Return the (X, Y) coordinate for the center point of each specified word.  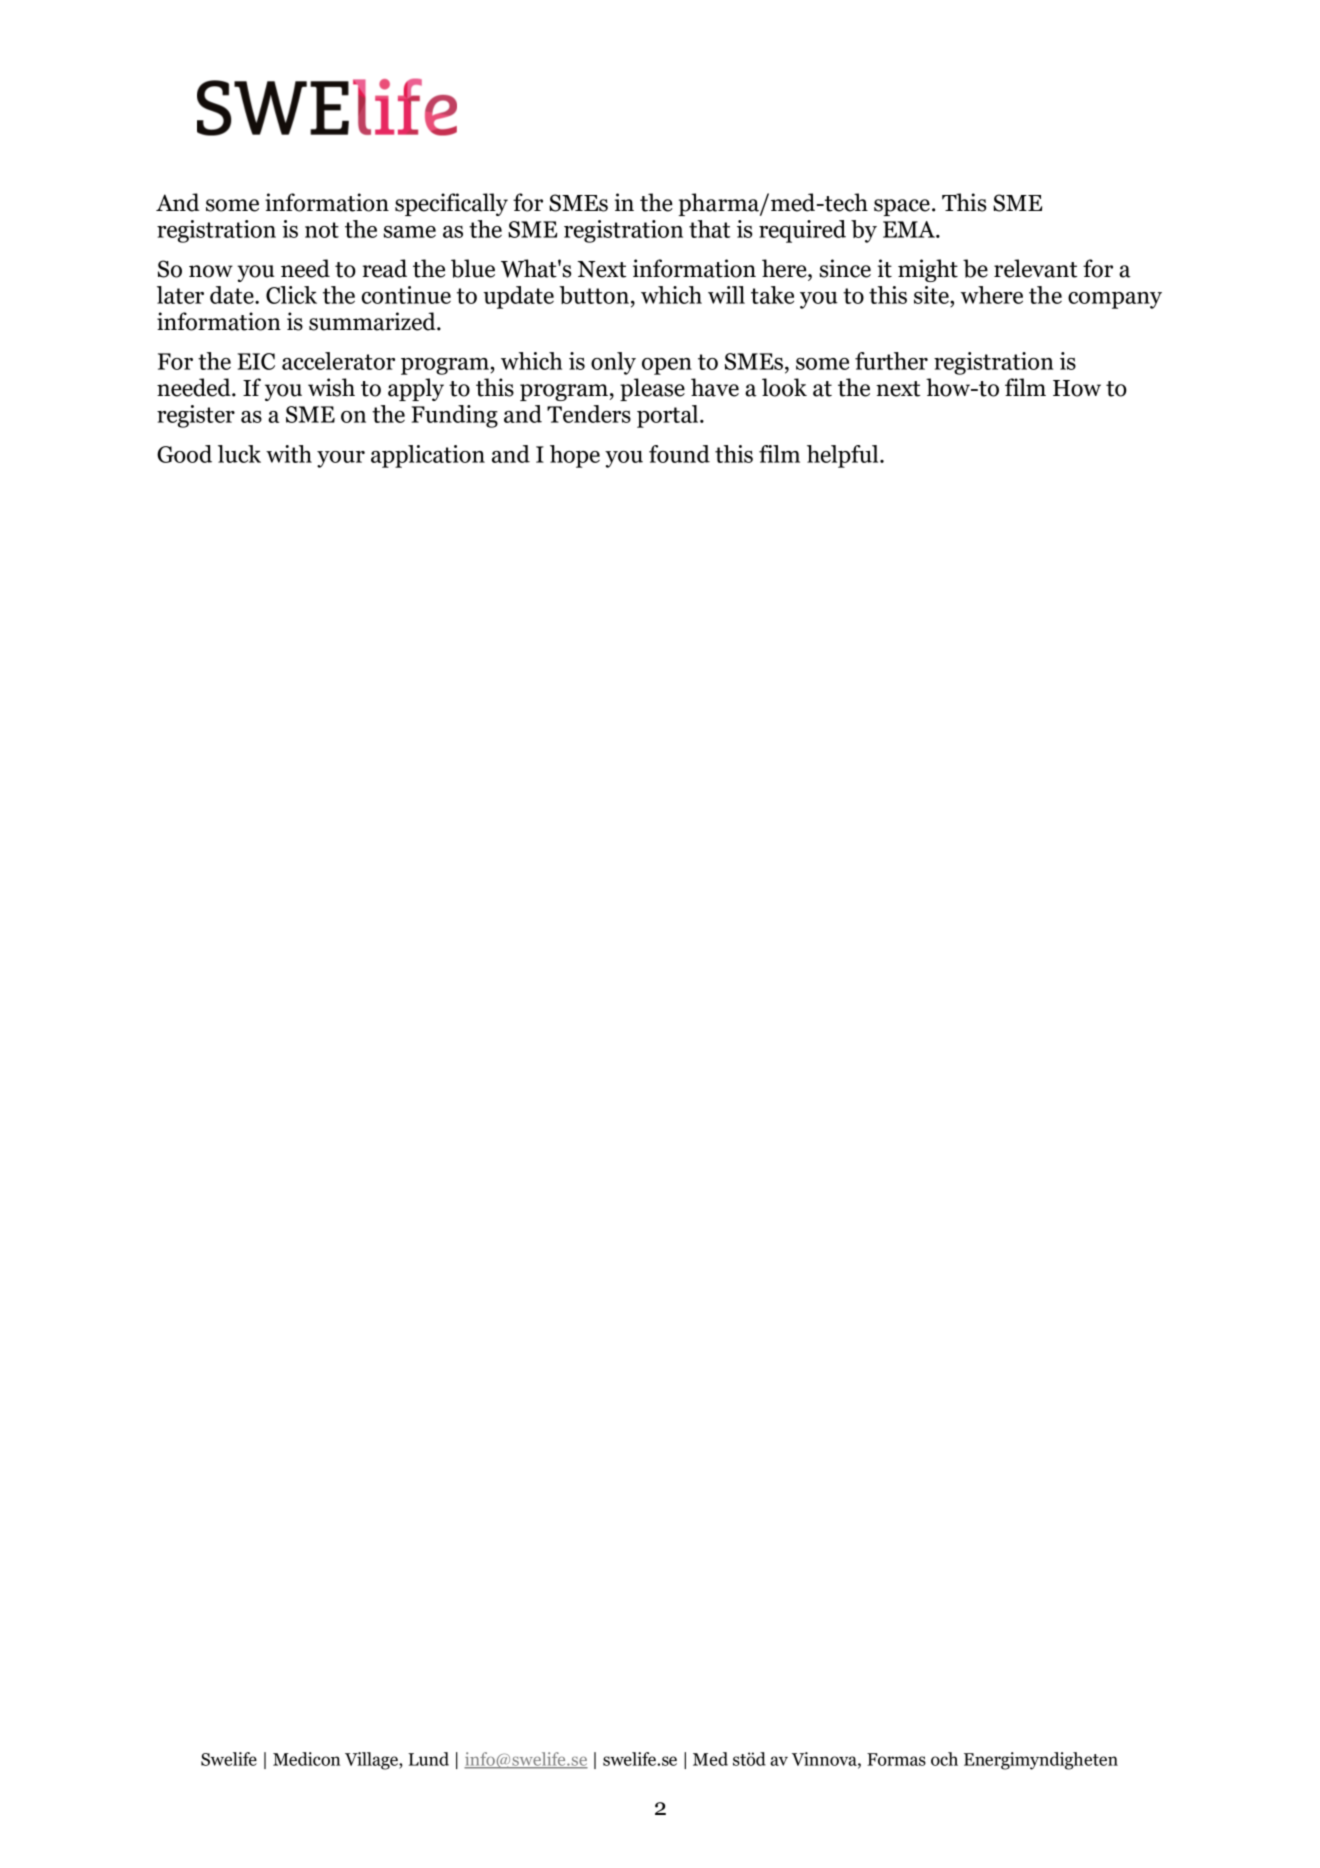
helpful (844, 456)
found (679, 454)
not (322, 230)
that (709, 229)
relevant (1035, 268)
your (341, 459)
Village (372, 1761)
